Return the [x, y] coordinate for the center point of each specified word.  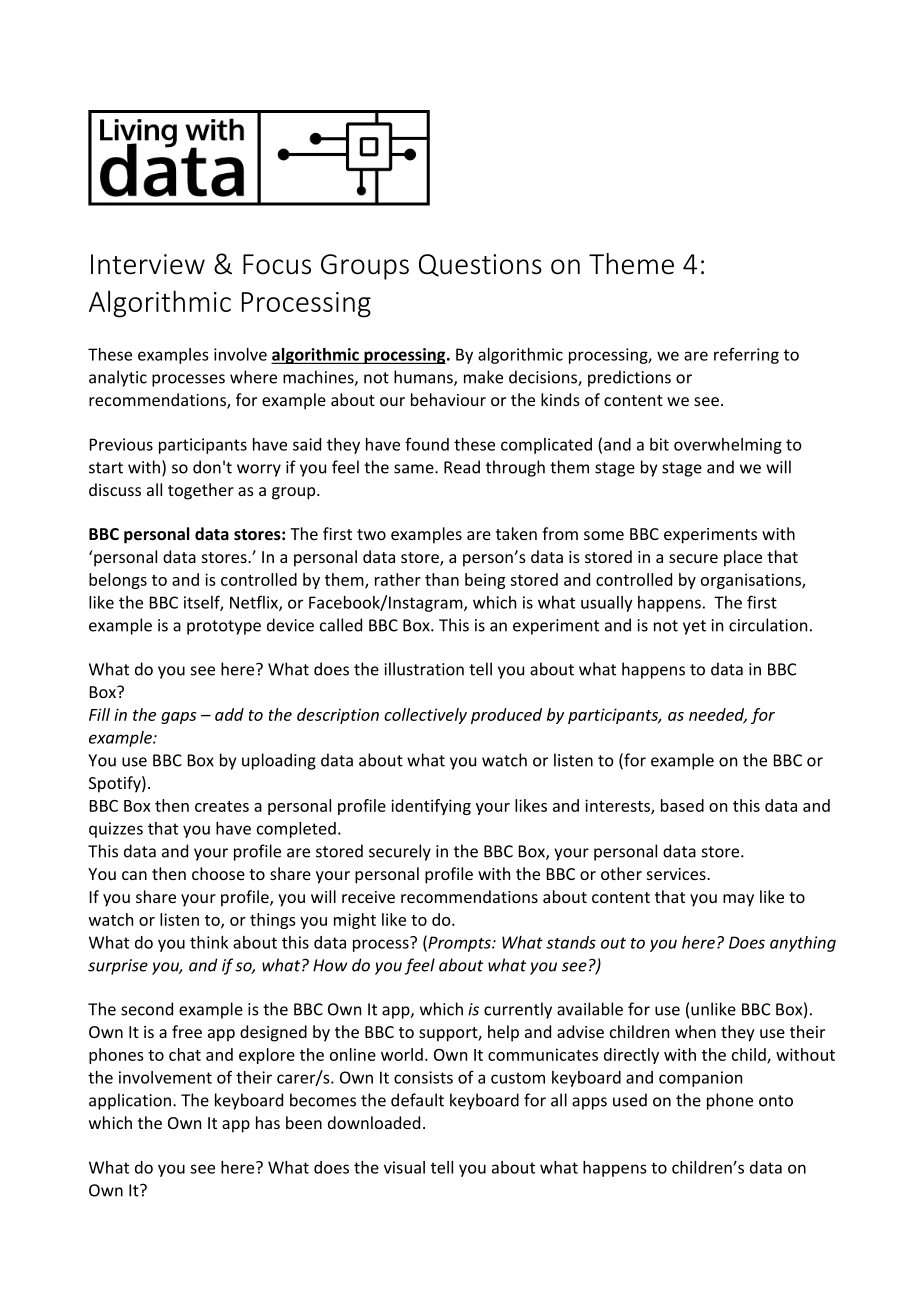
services [677, 874]
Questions [480, 265]
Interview [148, 264]
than [442, 579]
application [130, 1101]
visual [404, 1167]
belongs [118, 581]
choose [218, 873]
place [743, 558]
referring [746, 356]
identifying [431, 807]
